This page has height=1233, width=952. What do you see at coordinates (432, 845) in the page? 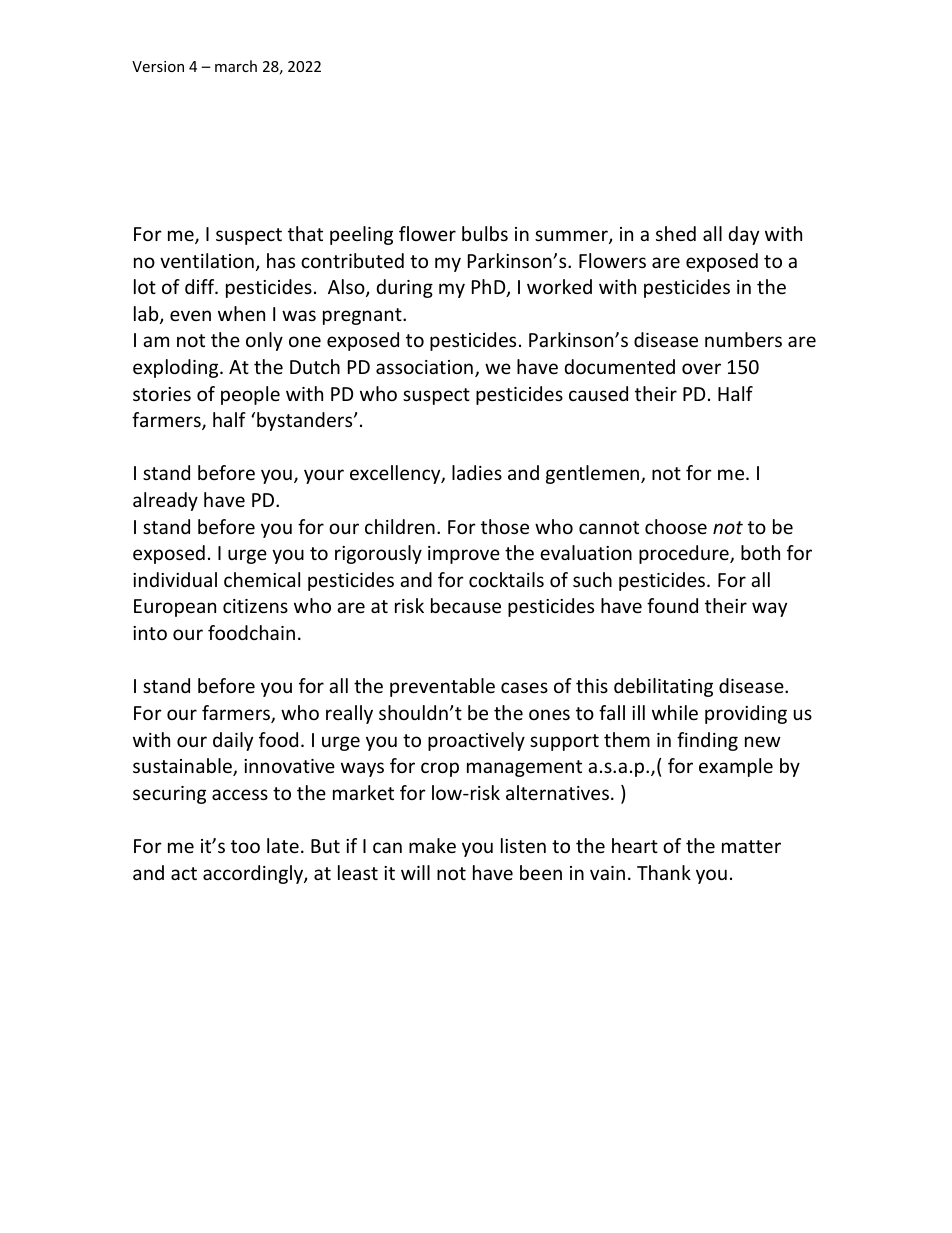
I see `make` at bounding box center [432, 845].
